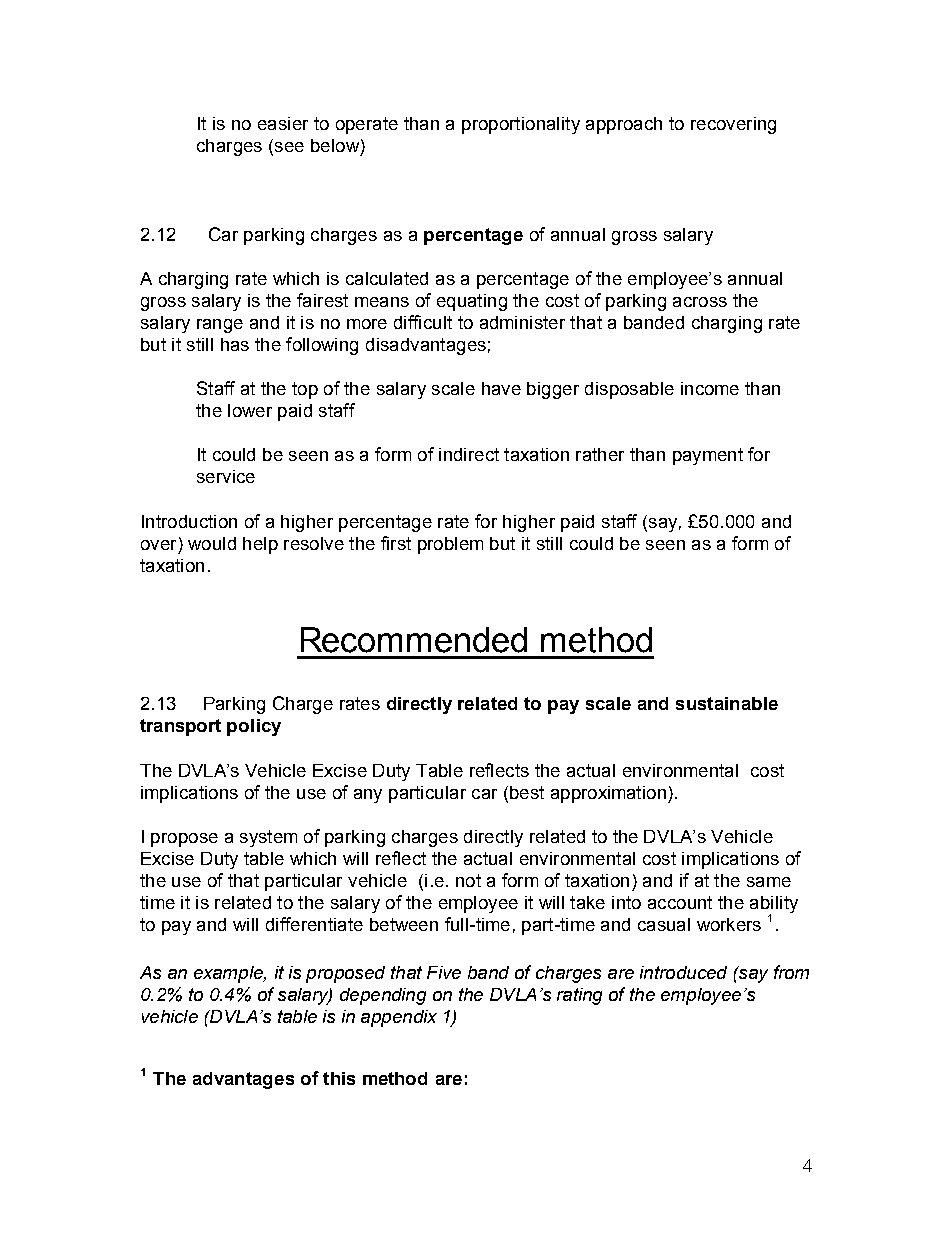 The image size is (952, 1233). Describe the element at coordinates (727, 703) in the screenshot. I see `sustainable` at that location.
